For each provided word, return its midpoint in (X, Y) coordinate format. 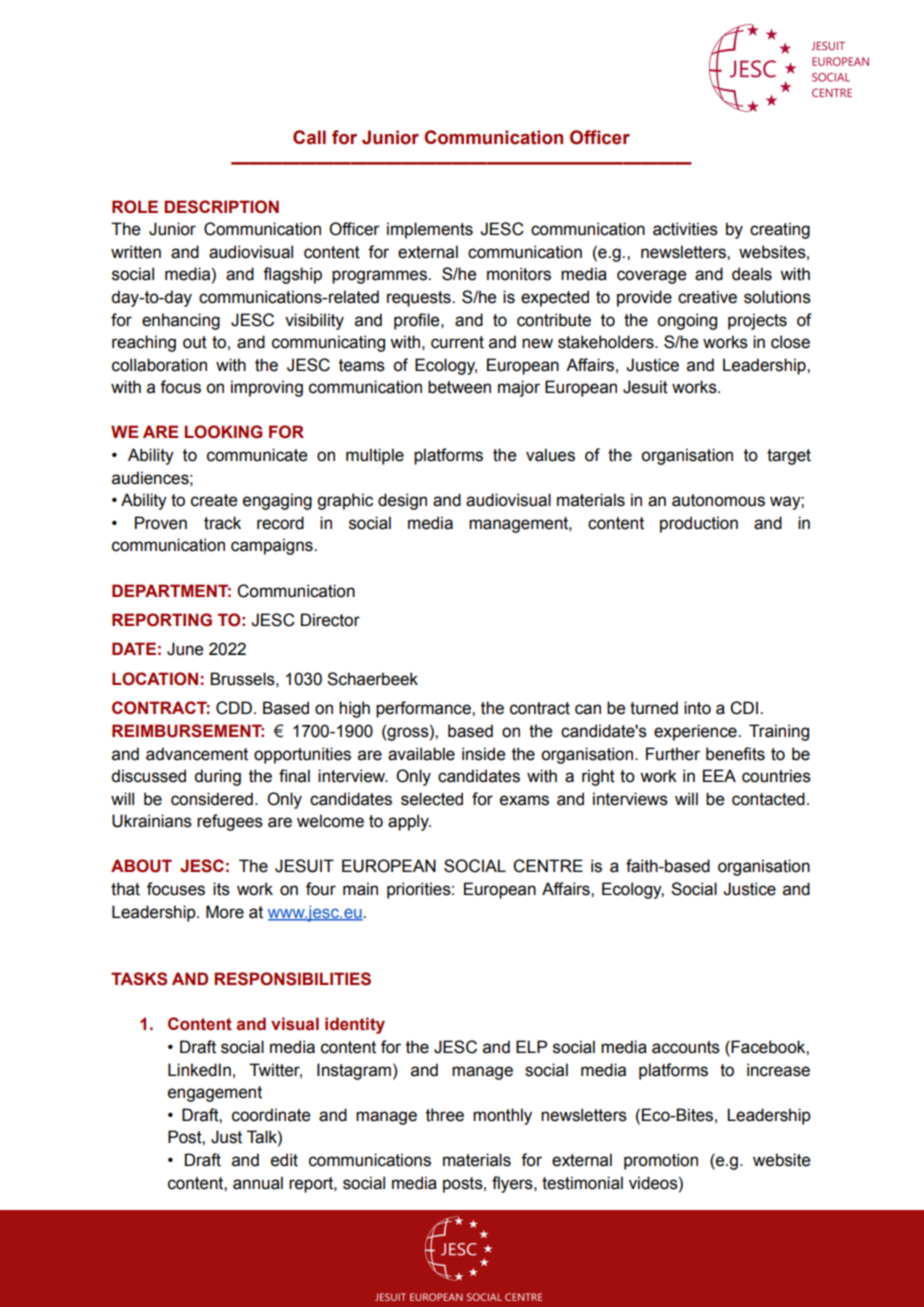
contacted (768, 799)
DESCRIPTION (221, 207)
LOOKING (223, 432)
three (445, 1115)
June (185, 649)
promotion (661, 1161)
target (789, 457)
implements (430, 230)
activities (685, 229)
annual (258, 1183)
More (225, 912)
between (459, 387)
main (360, 889)
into (697, 708)
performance (424, 709)
